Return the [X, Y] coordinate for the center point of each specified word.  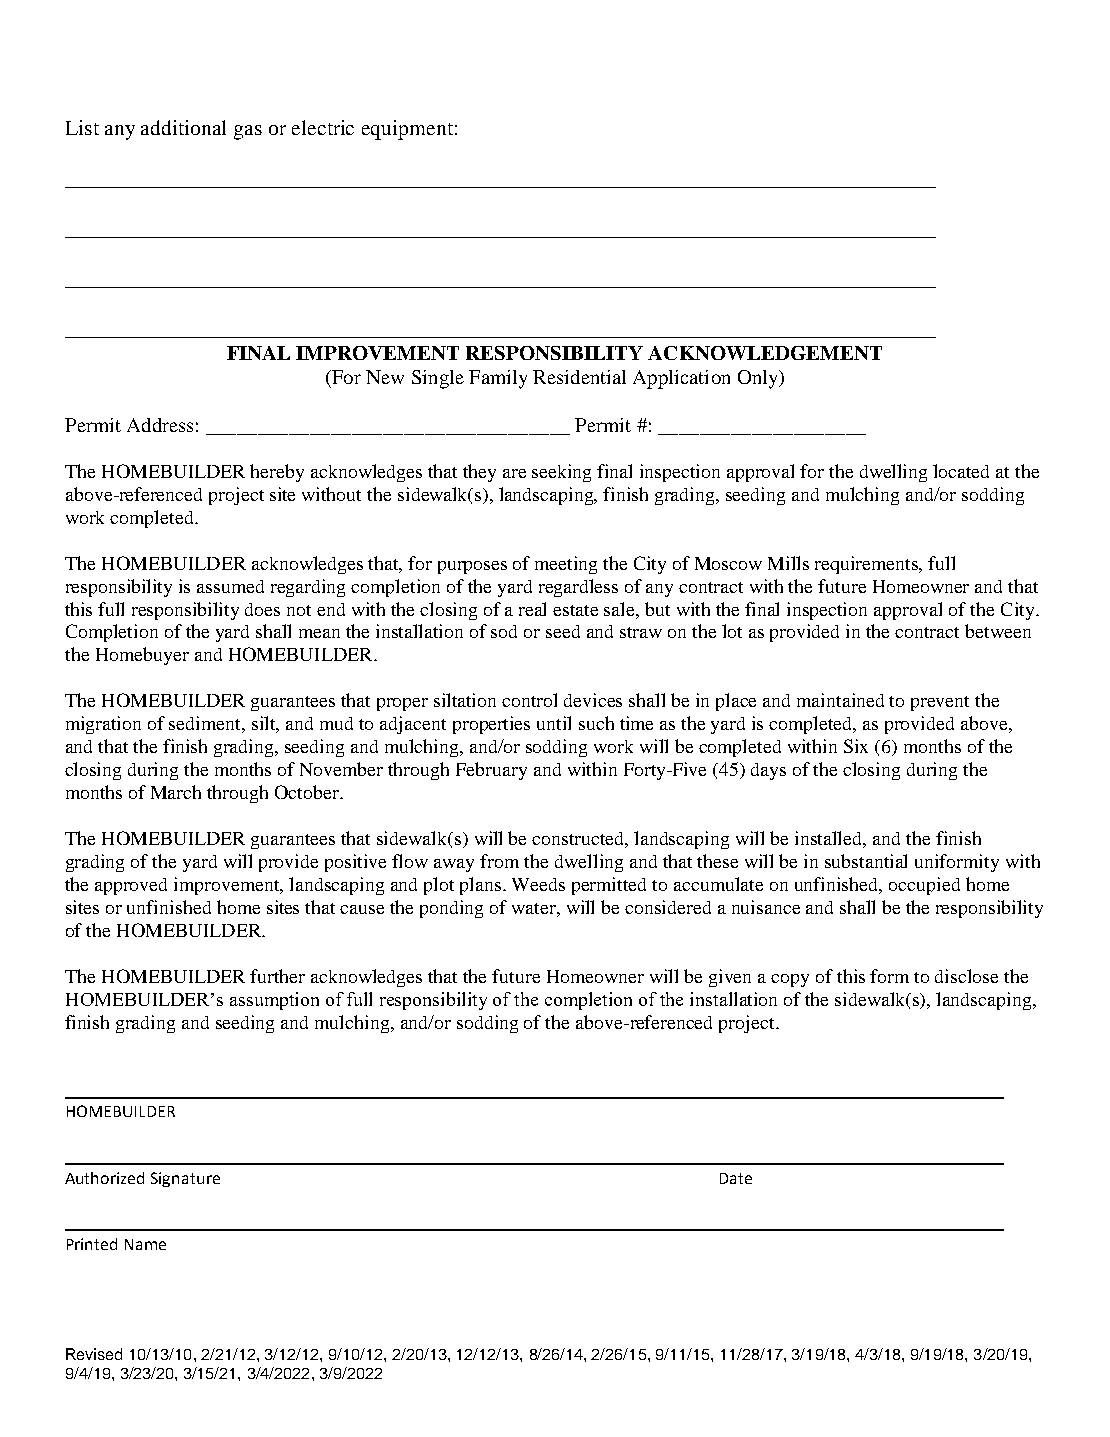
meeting [566, 565]
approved [131, 886]
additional [183, 127]
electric [323, 127]
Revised [94, 1354]
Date [736, 1178]
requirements [868, 565]
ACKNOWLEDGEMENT [765, 353]
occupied [924, 886]
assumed [230, 586]
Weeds [538, 884]
